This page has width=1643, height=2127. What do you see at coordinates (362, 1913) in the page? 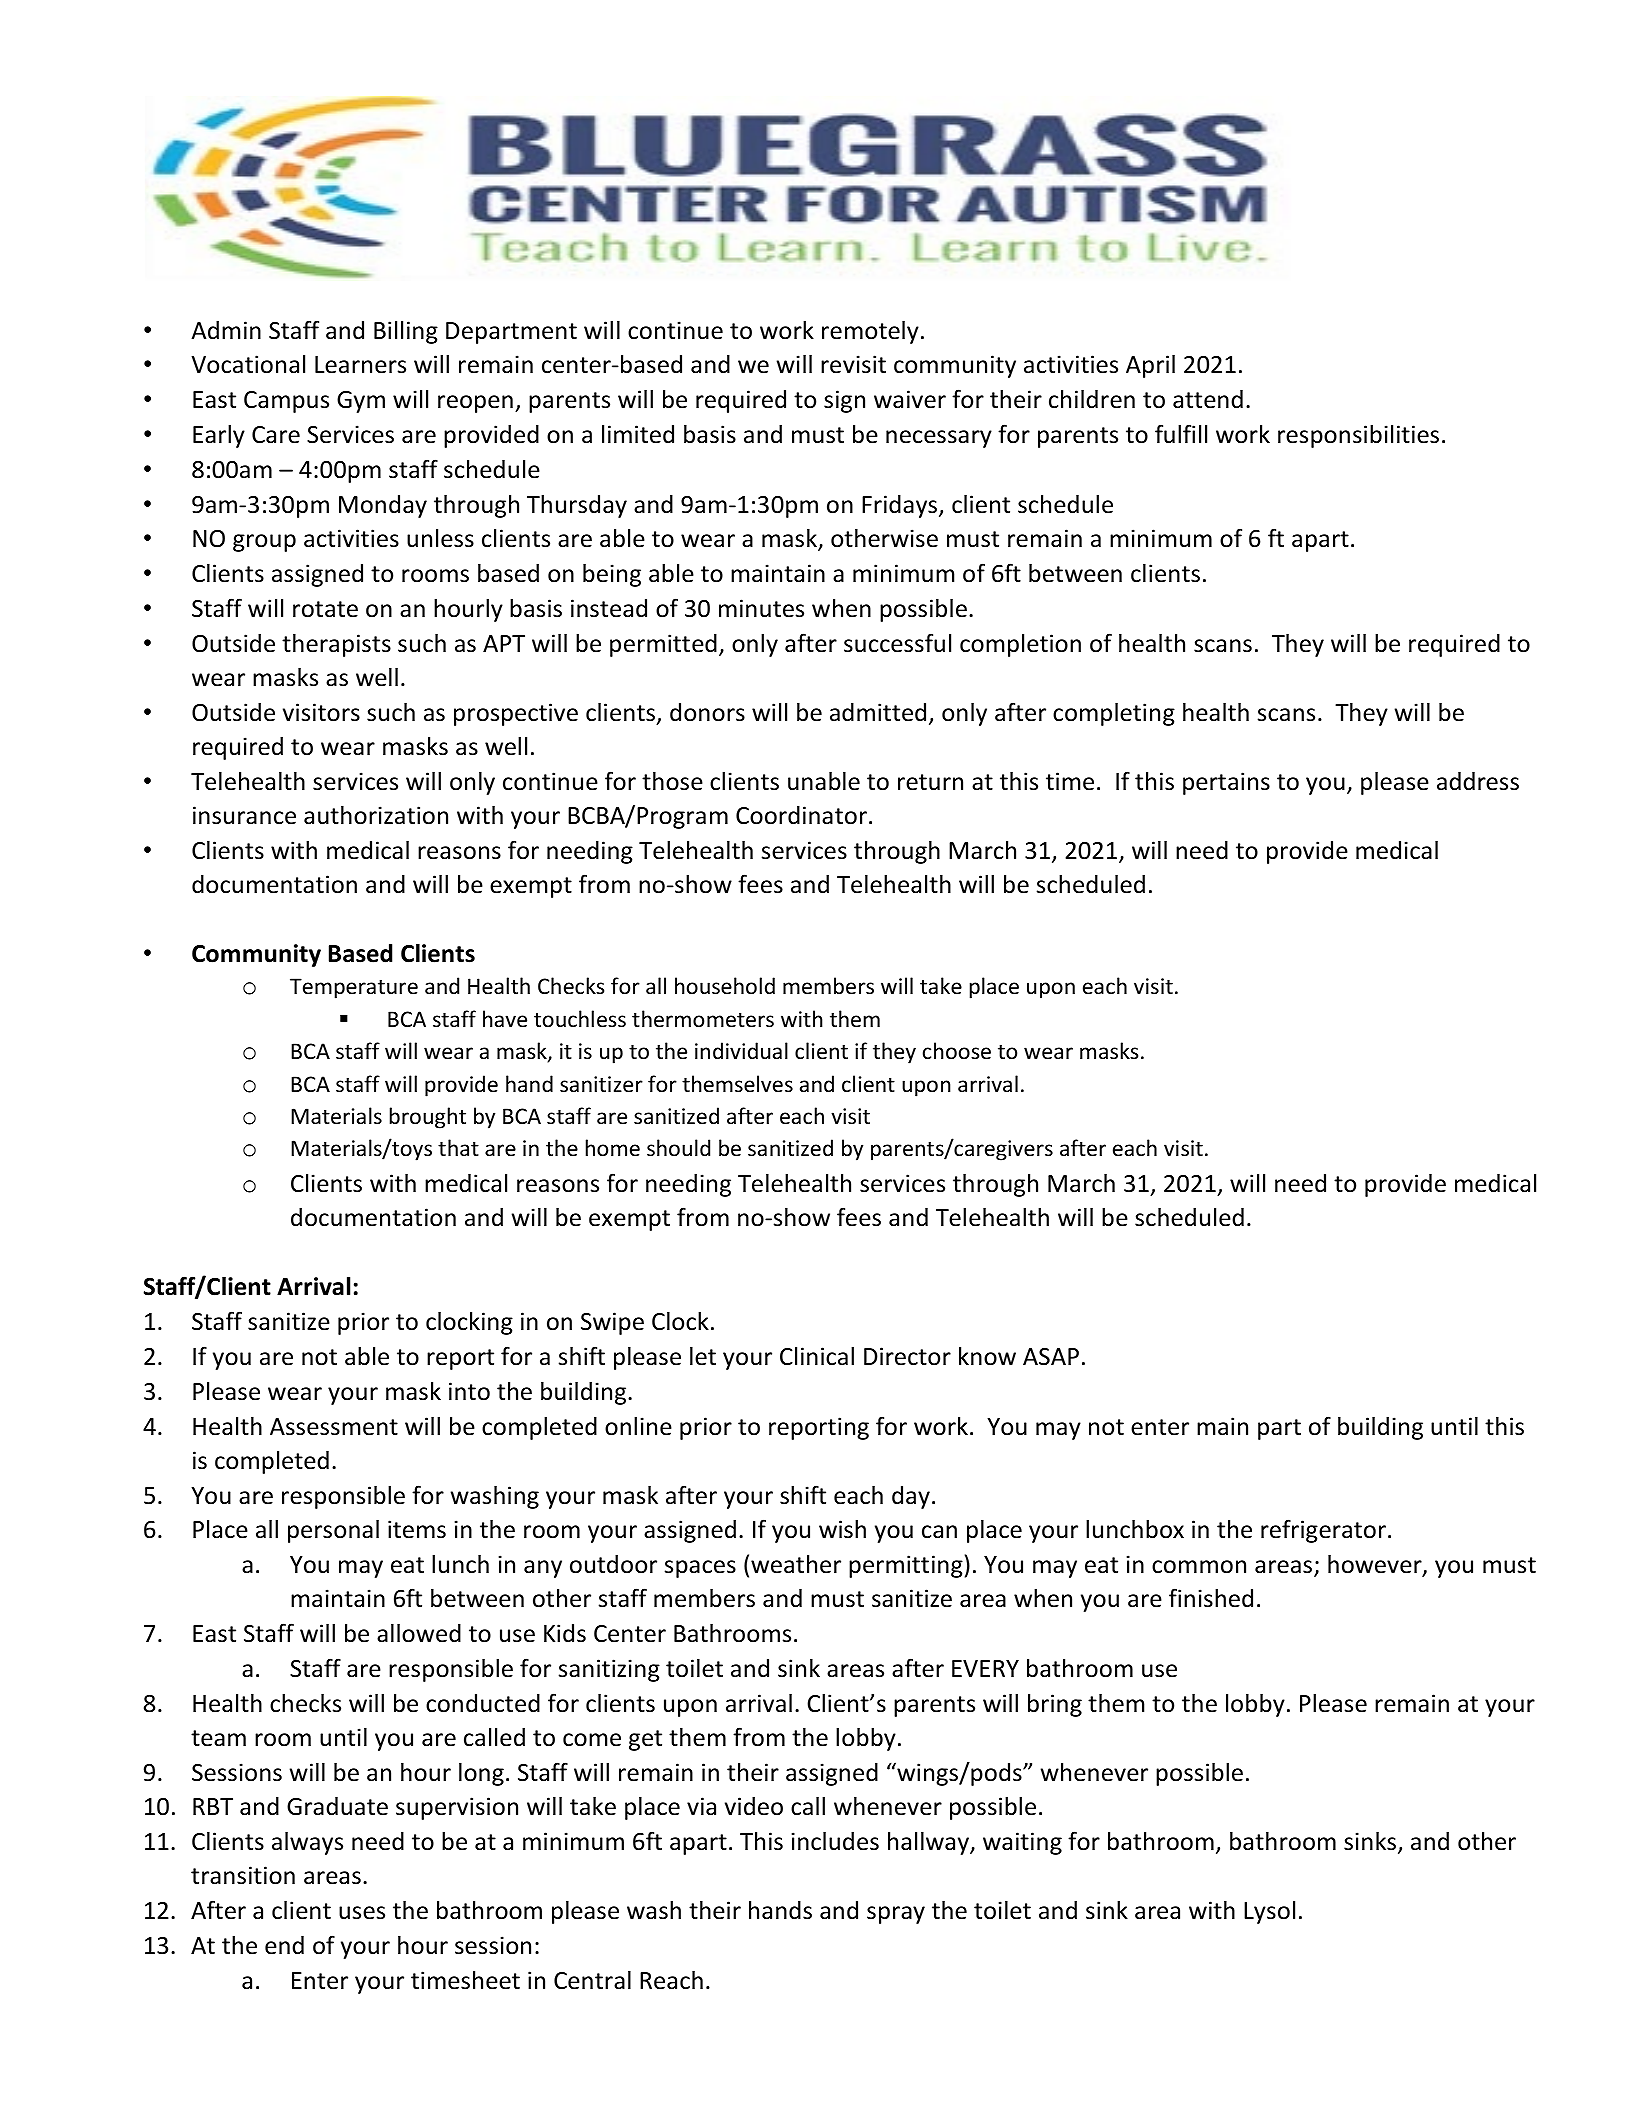
I see `uses` at bounding box center [362, 1913].
